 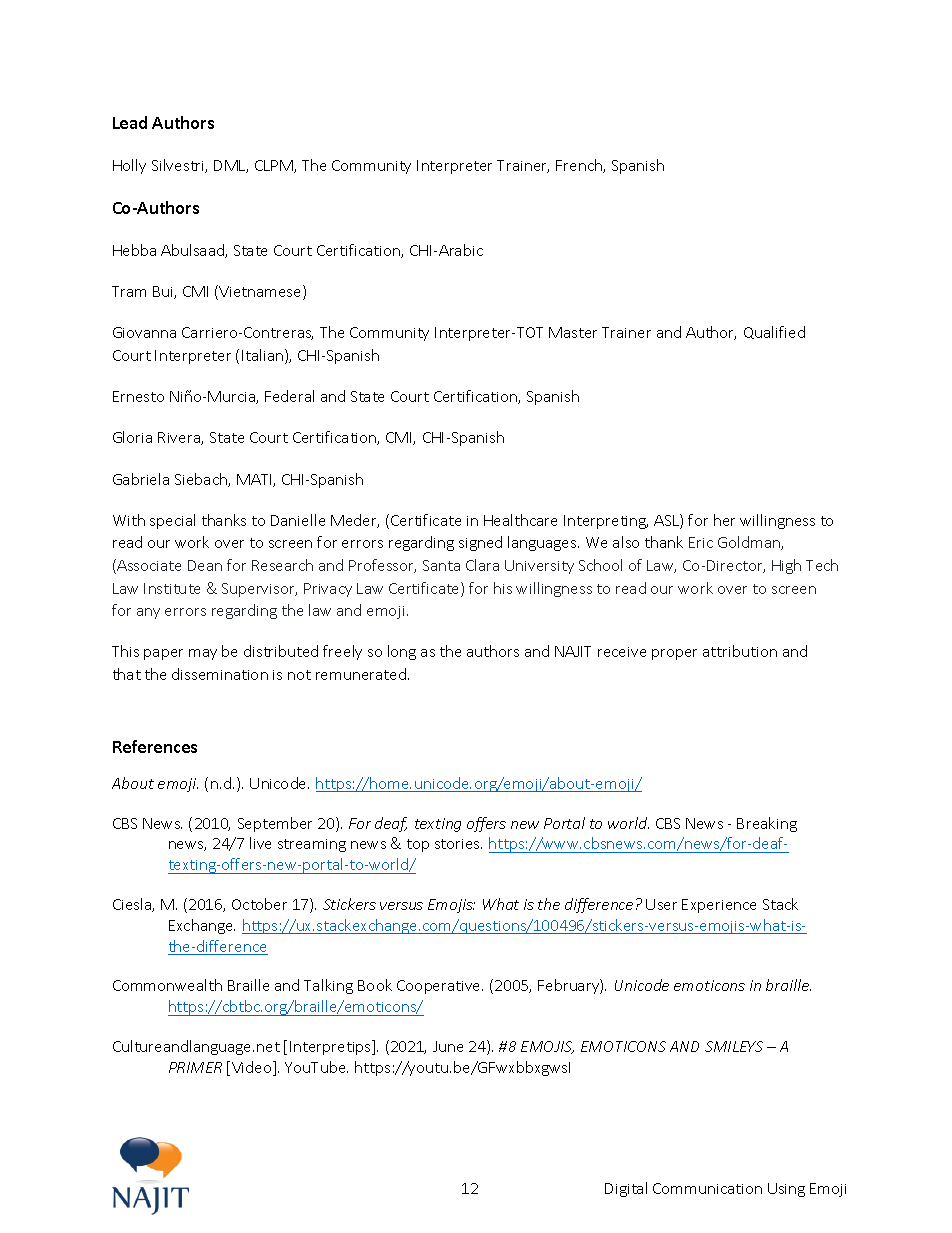 I want to click on Communication, so click(x=707, y=1188).
